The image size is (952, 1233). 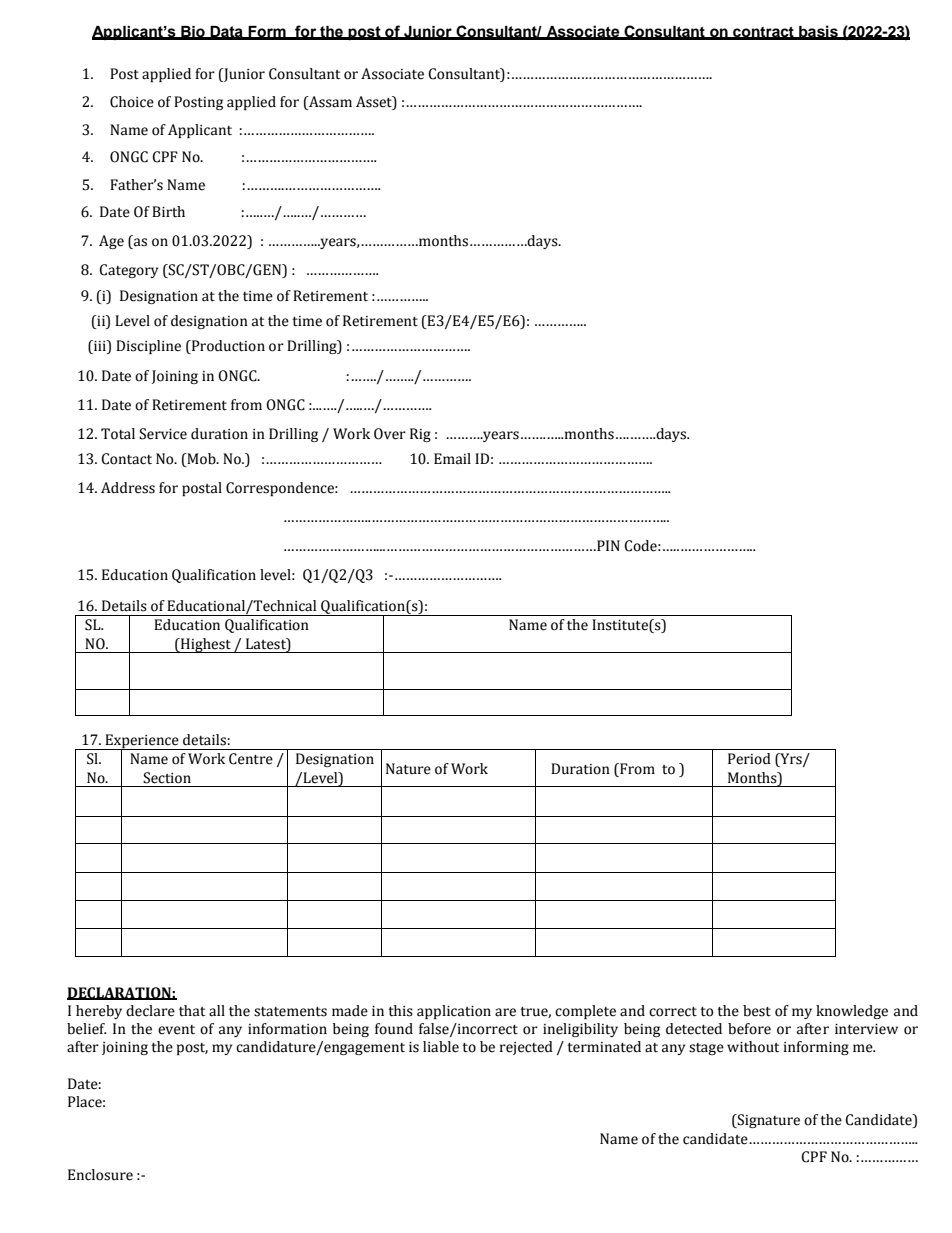 What do you see at coordinates (753, 1047) in the screenshot?
I see `without` at bounding box center [753, 1047].
